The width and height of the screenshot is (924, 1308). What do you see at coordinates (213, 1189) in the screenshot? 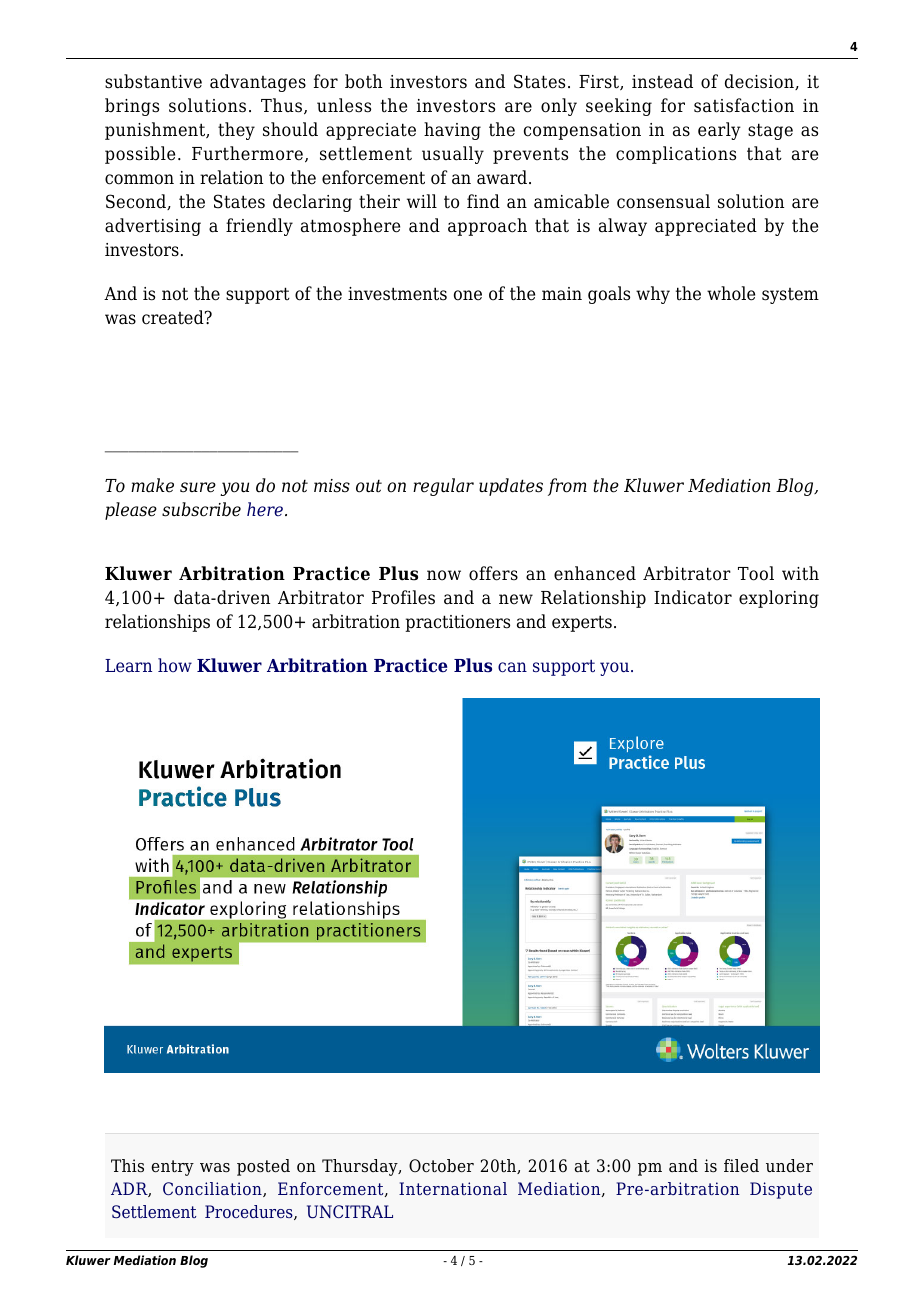
I see `Conciliation` at bounding box center [213, 1189].
